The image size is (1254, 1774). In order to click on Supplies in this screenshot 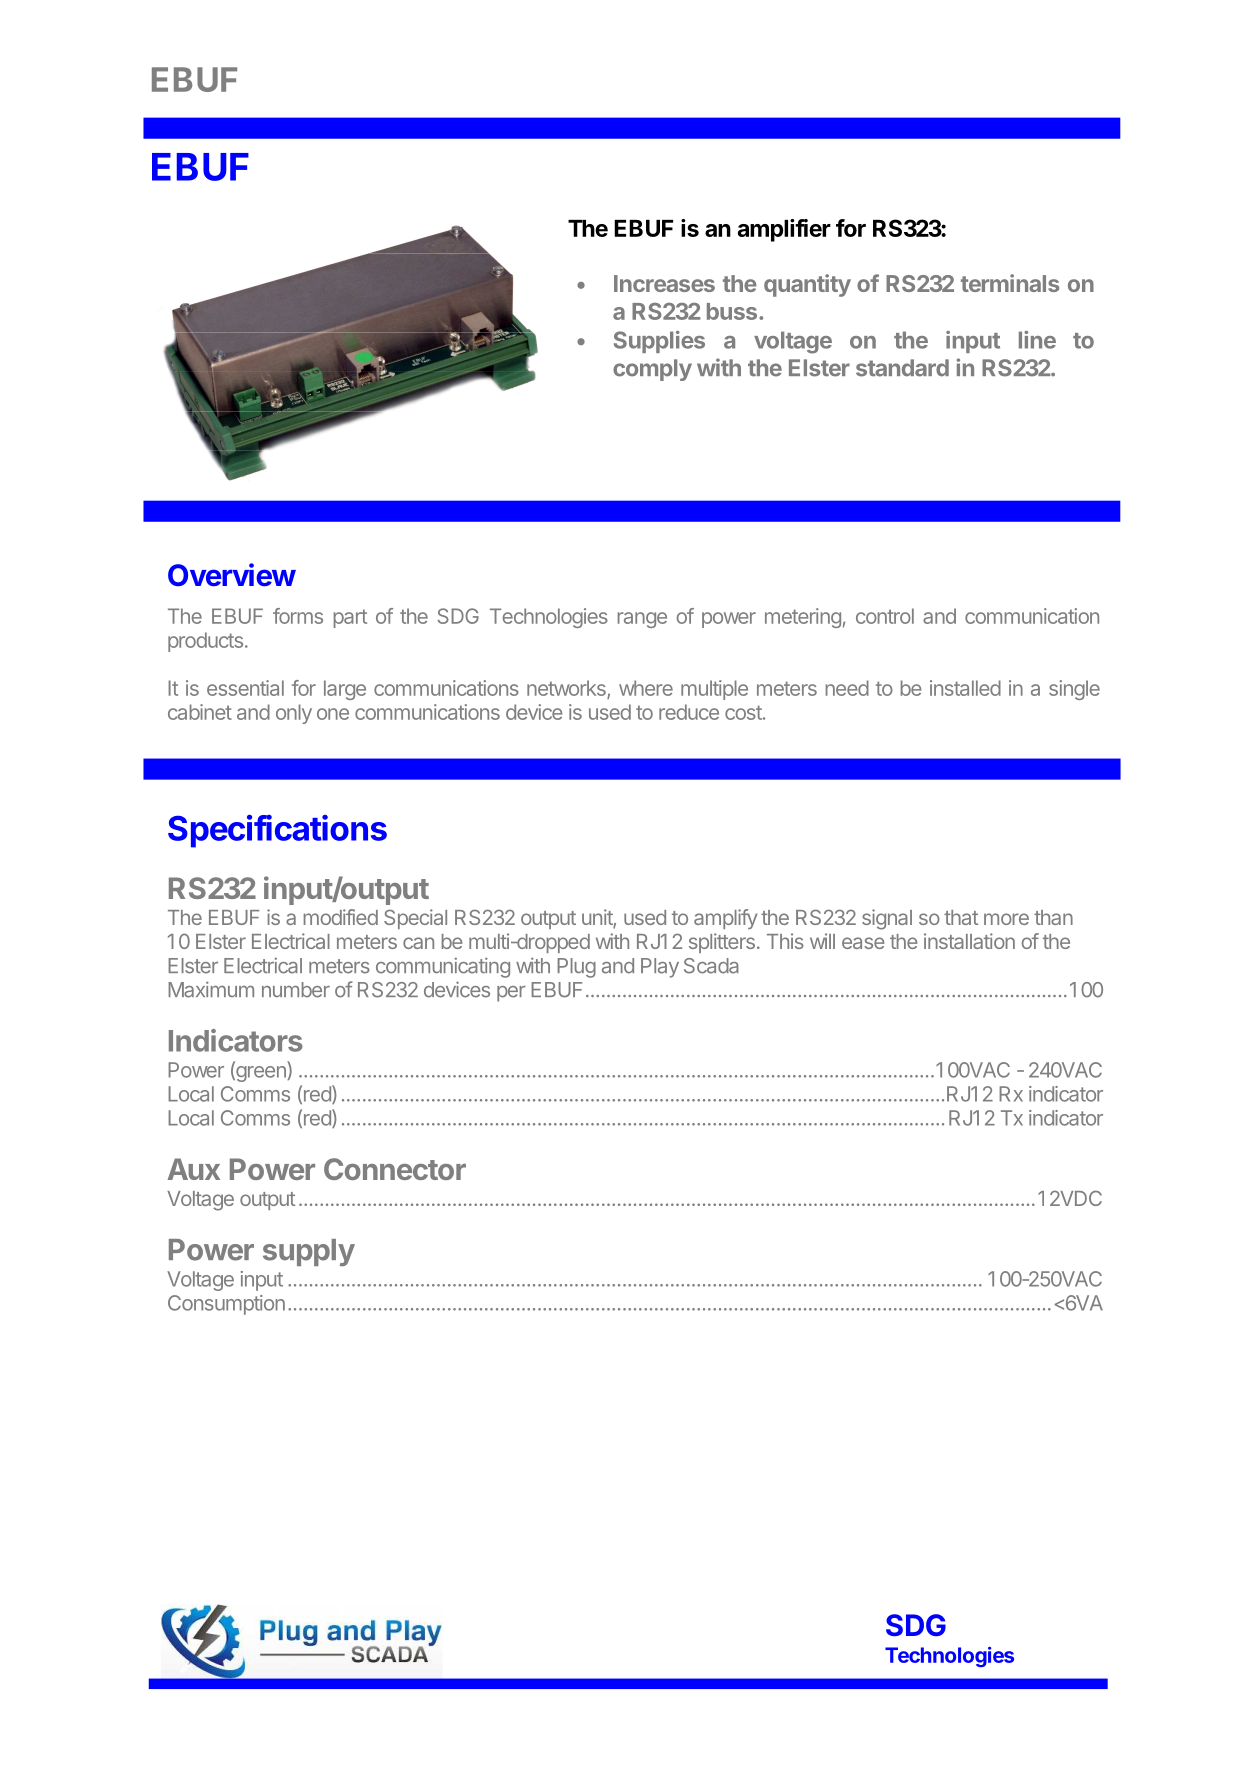, I will do `click(659, 342)`.
